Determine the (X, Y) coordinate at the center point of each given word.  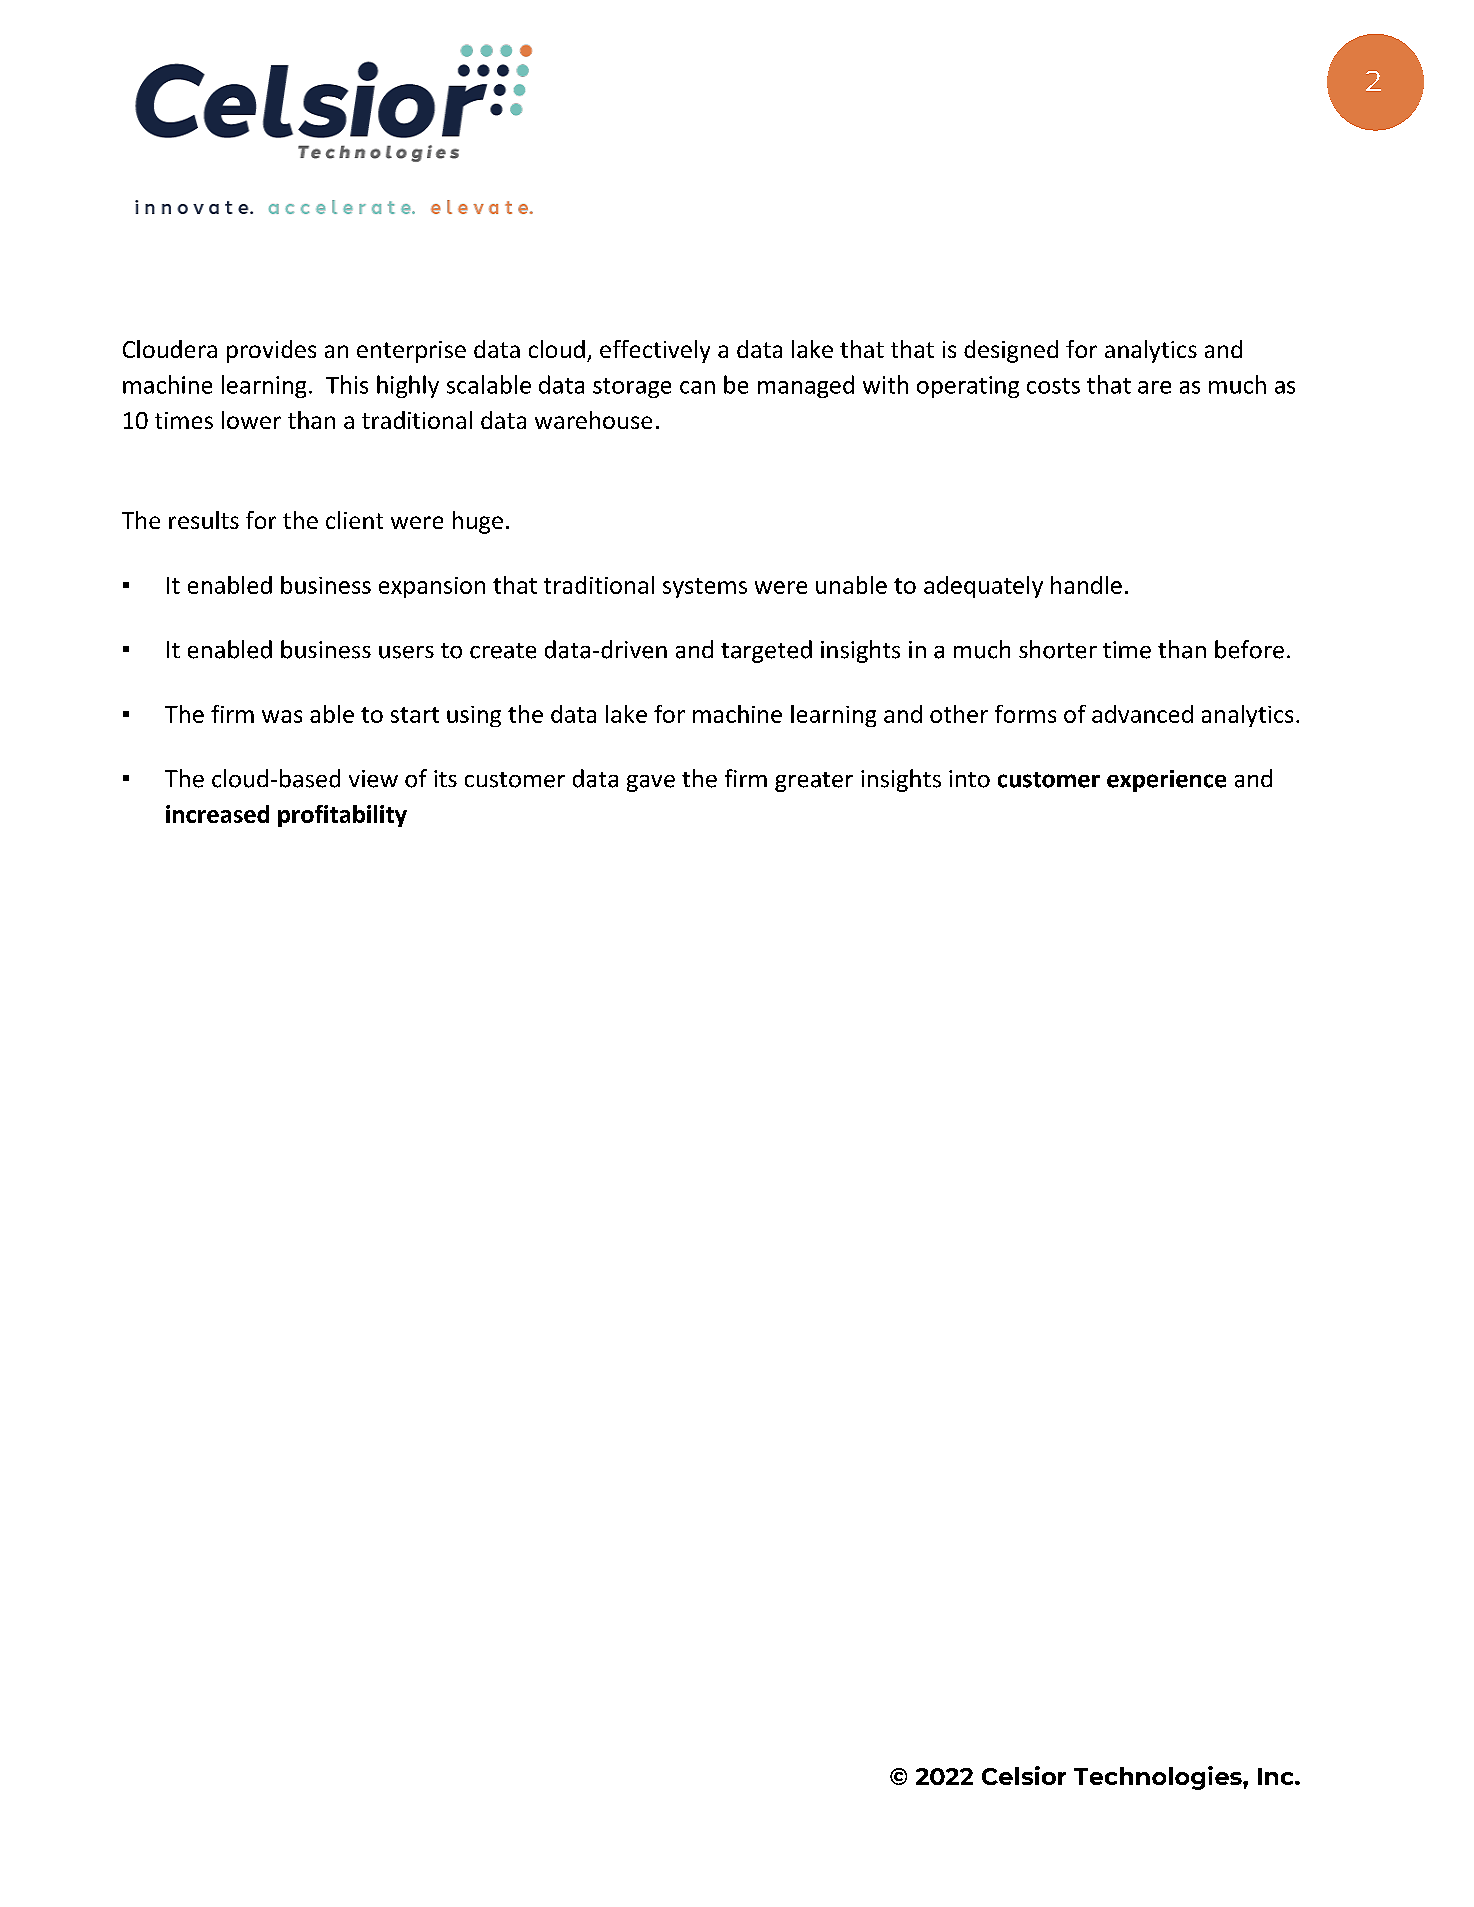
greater (814, 782)
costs (1053, 386)
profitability (342, 816)
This (347, 384)
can (697, 387)
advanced (1142, 714)
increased (217, 814)
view (373, 779)
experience (1166, 781)
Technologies (1159, 1778)
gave (651, 783)
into (969, 779)
